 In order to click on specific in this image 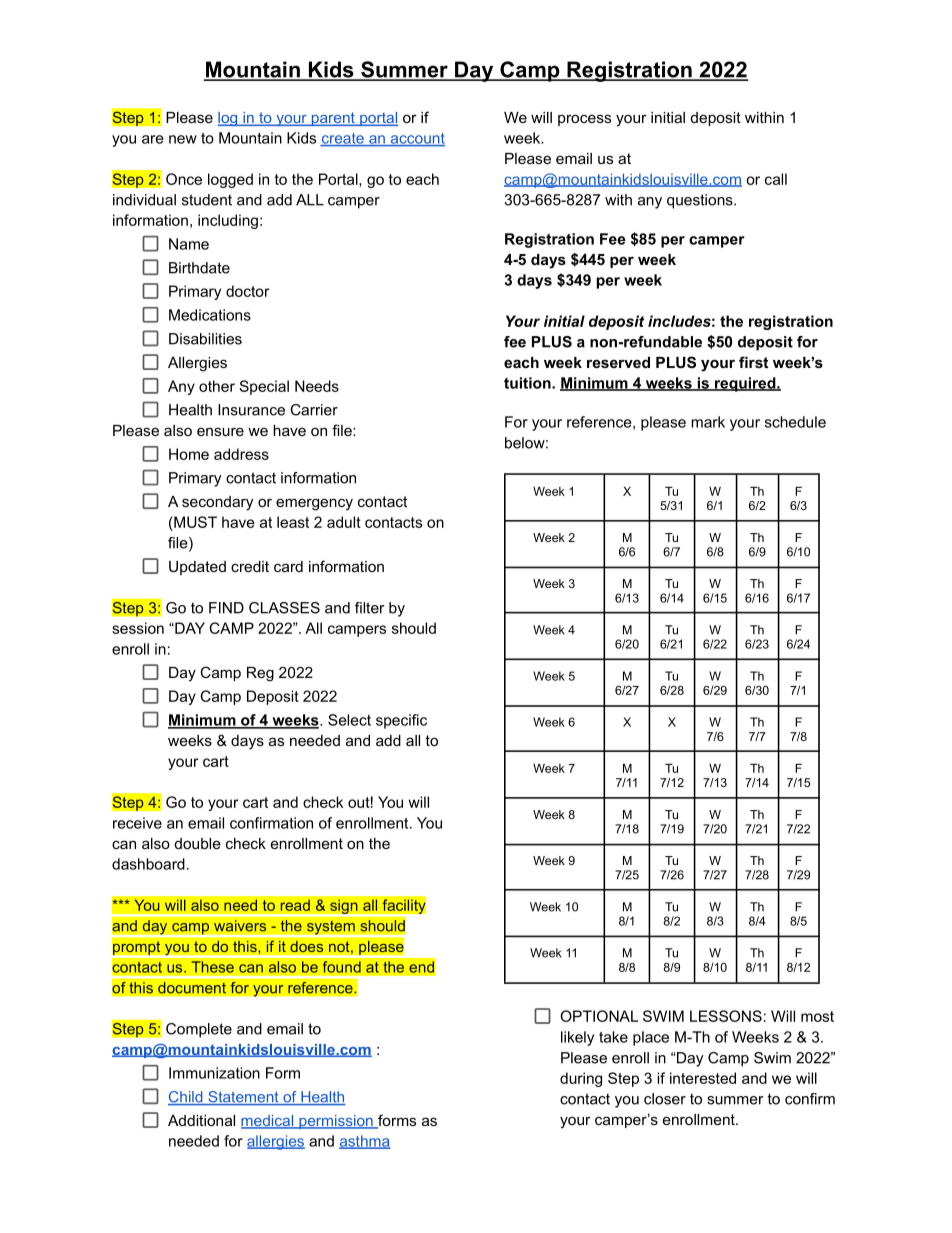, I will do `click(401, 721)`.
